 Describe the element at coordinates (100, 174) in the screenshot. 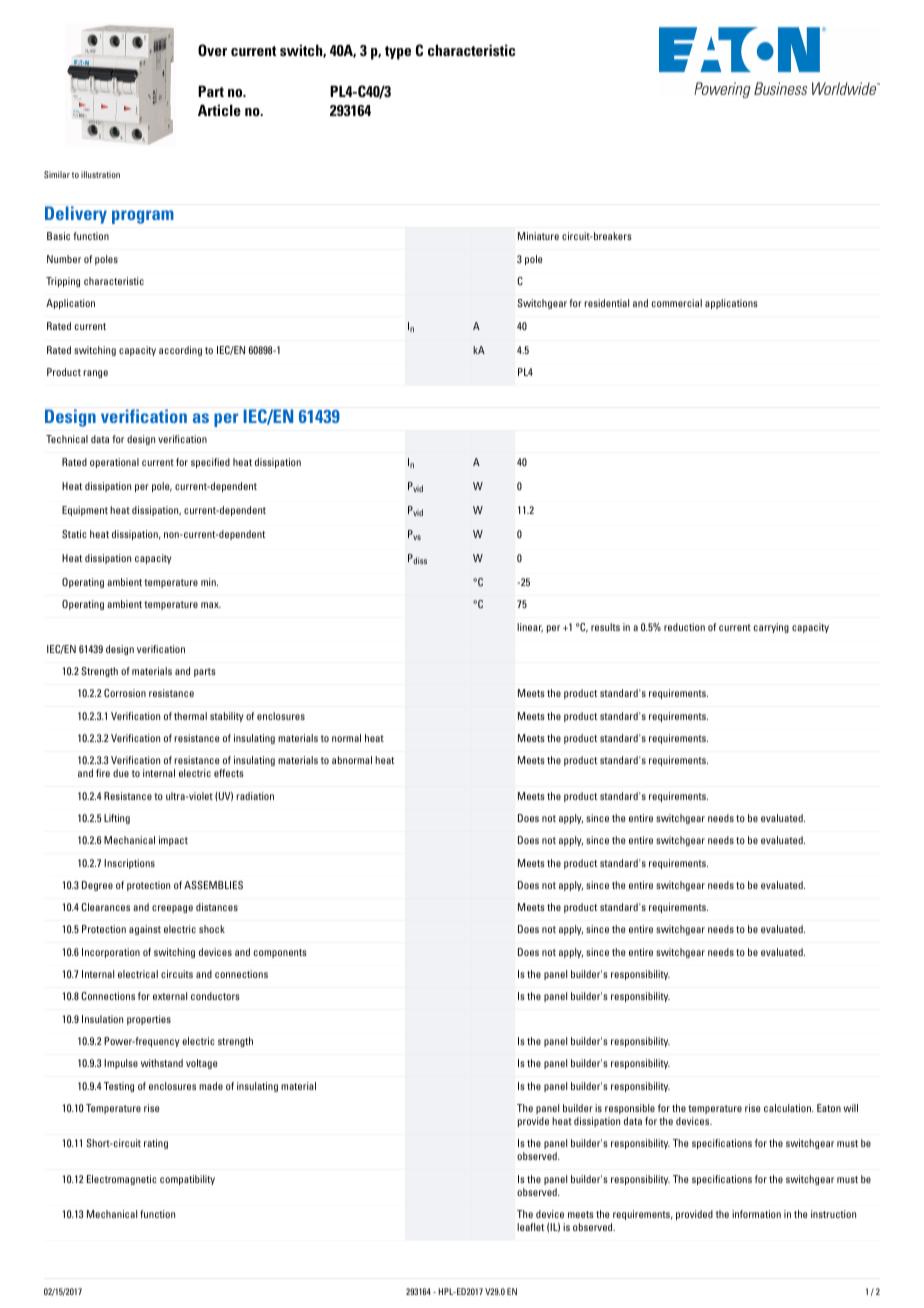

I see `illustration` at that location.
